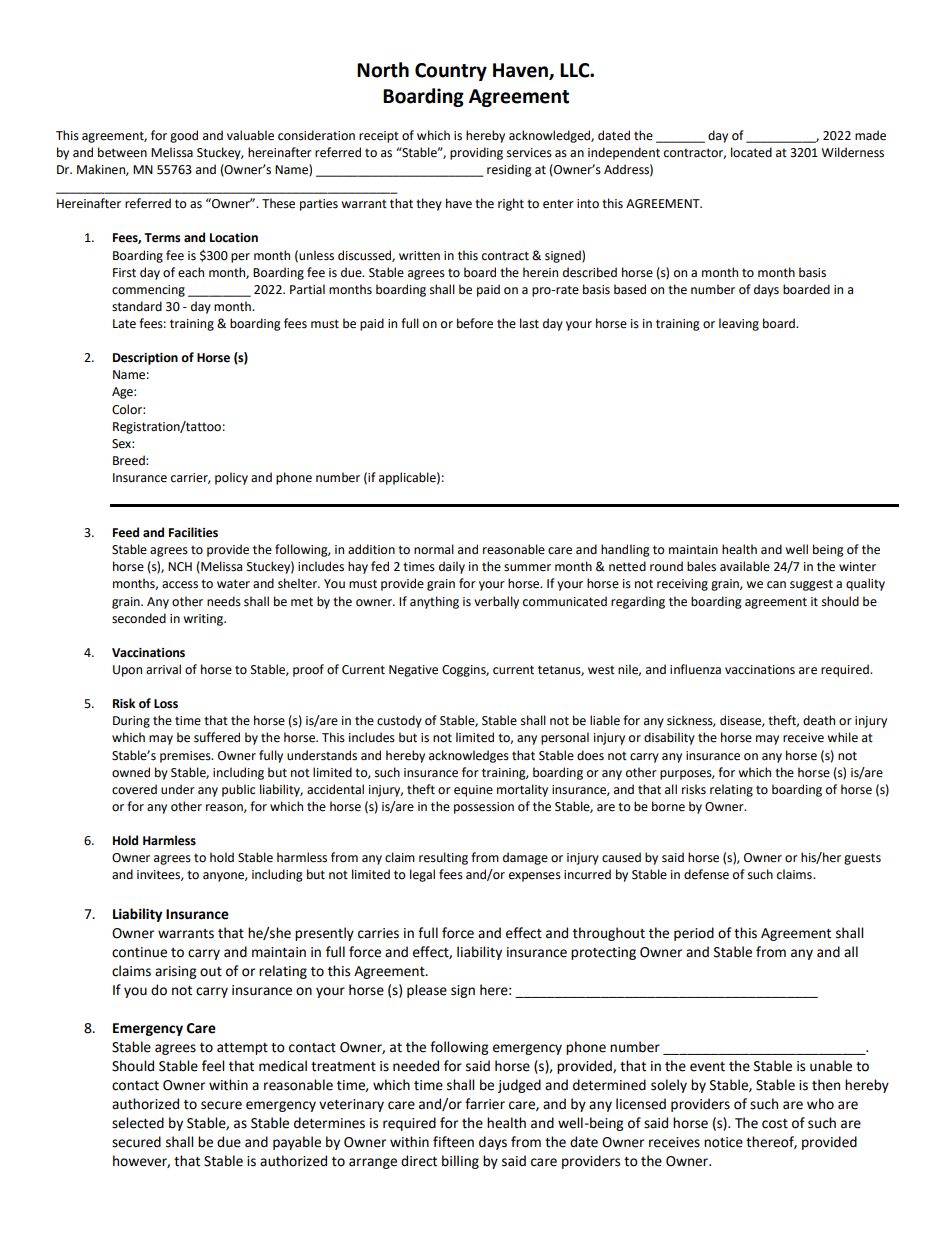 Image resolution: width=952 pixels, height=1233 pixels. I want to click on selected, so click(138, 1123).
